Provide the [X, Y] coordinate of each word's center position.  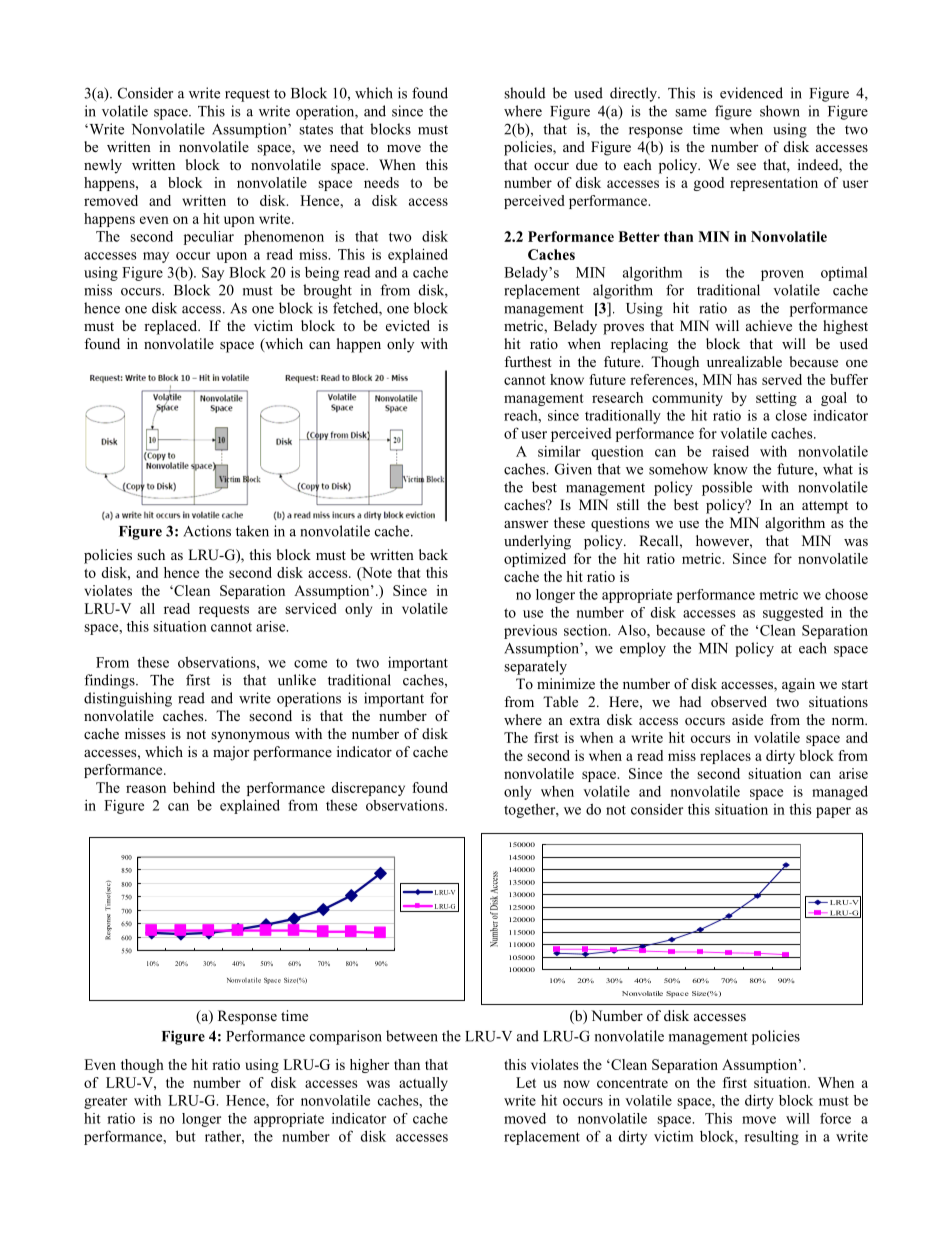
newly [103, 166]
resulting [771, 1137]
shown [780, 111]
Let [526, 1082]
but [186, 1136]
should [524, 93]
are [267, 610]
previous [530, 632]
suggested [793, 614]
